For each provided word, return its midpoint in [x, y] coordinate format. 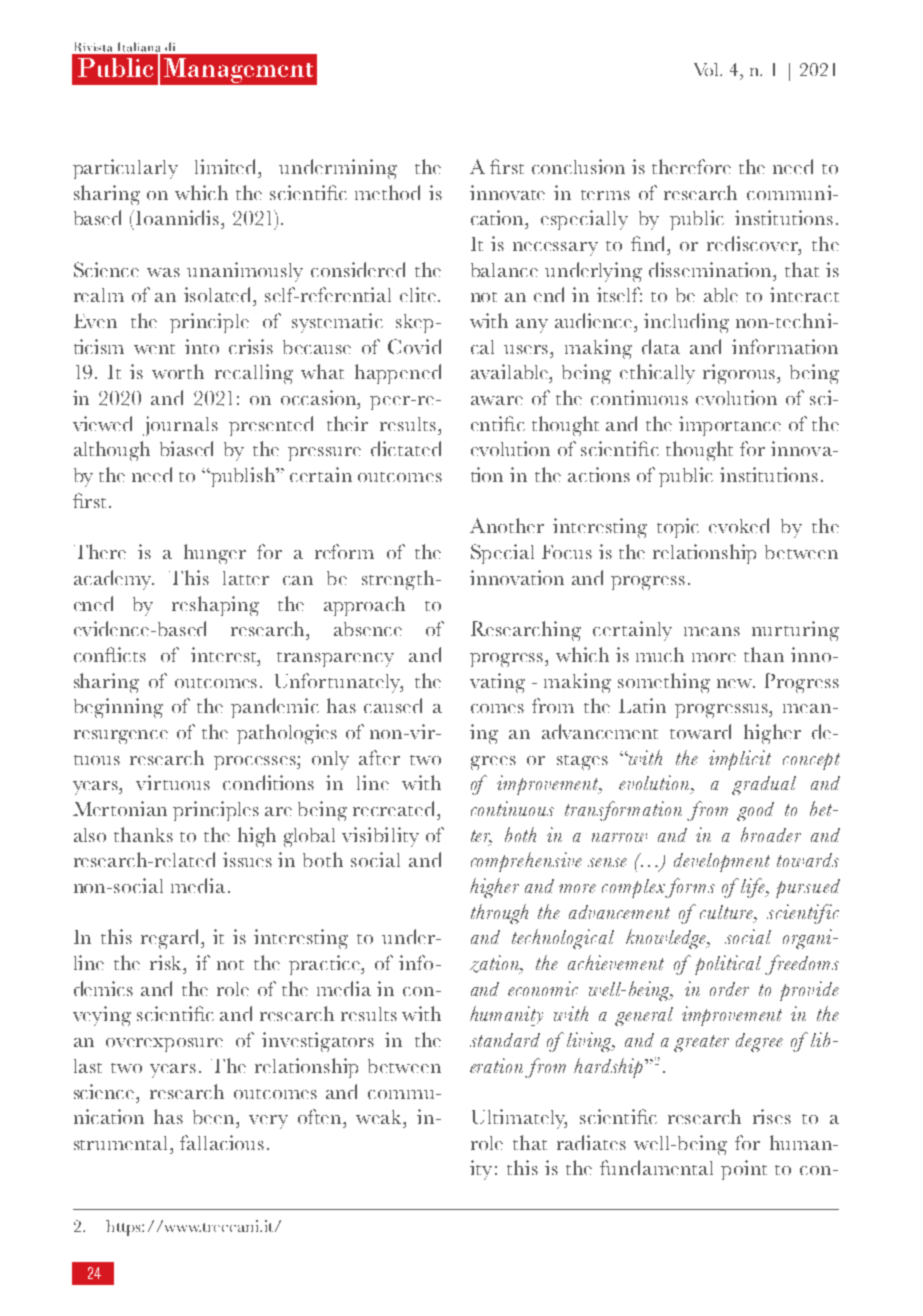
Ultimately [519, 1119]
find [650, 243]
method [387, 192]
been [215, 1117]
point [744, 1170]
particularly [125, 169]
